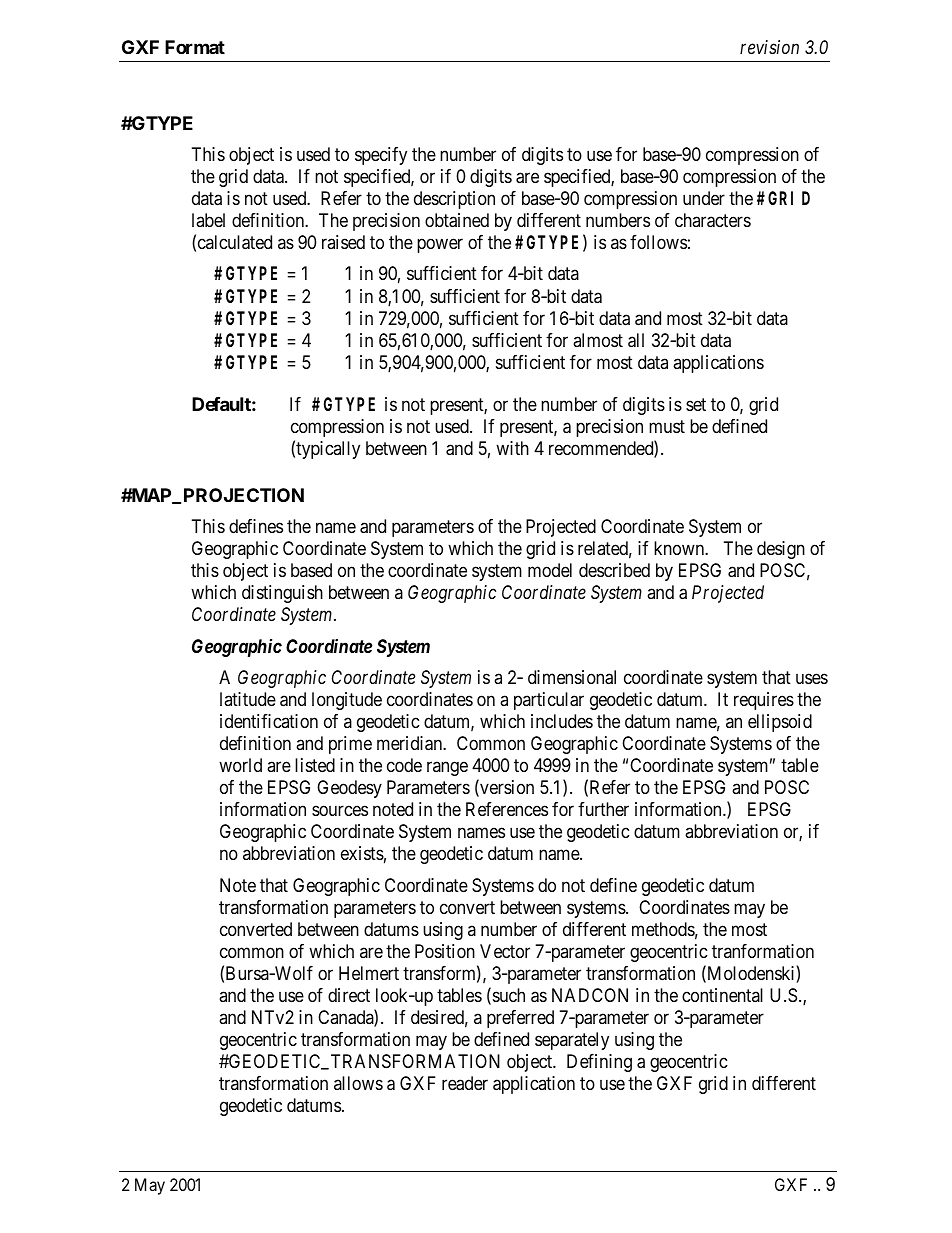  I want to click on model, so click(550, 570).
